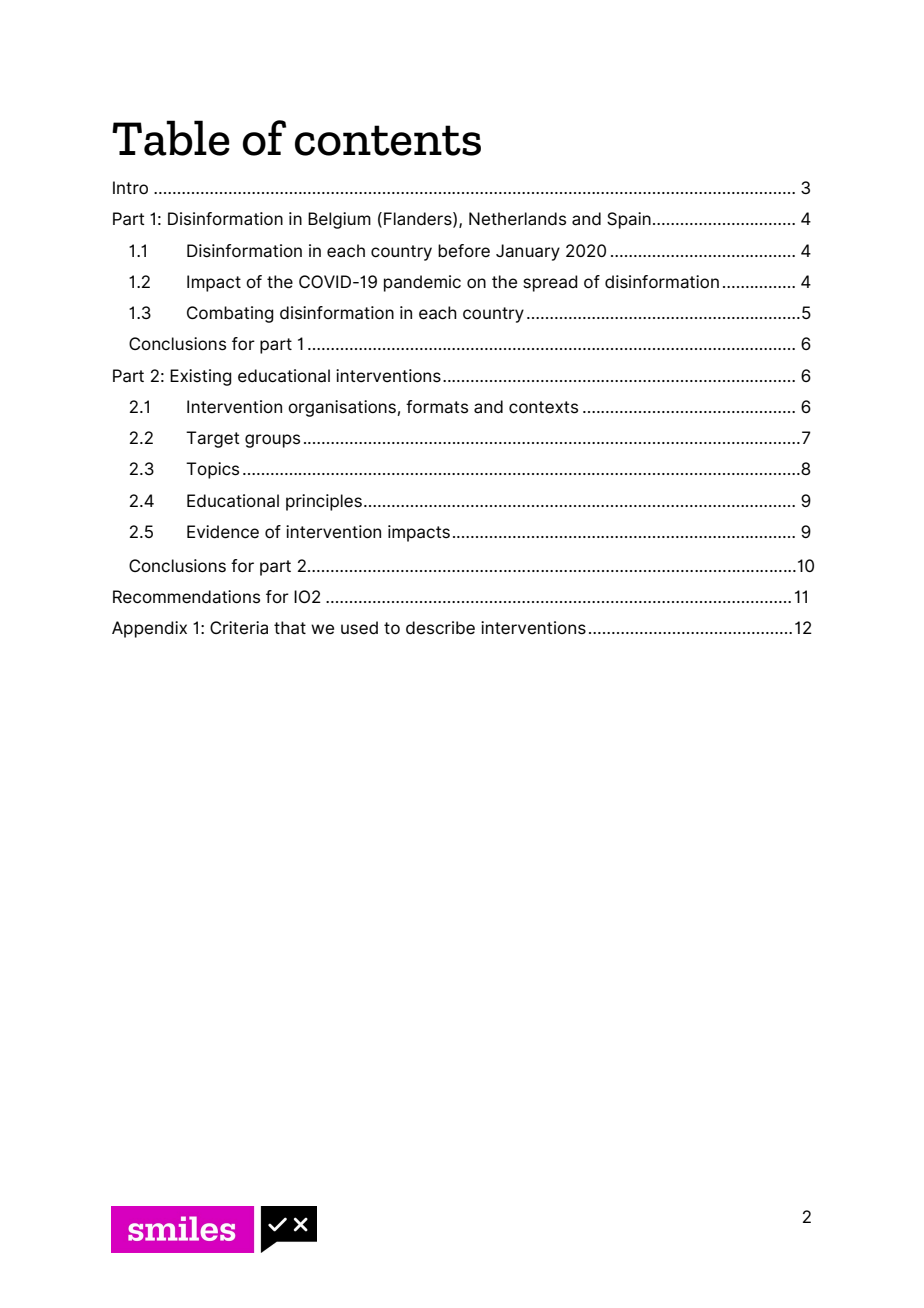  Describe the element at coordinates (186, 597) in the screenshot. I see `Recommendations` at that location.
